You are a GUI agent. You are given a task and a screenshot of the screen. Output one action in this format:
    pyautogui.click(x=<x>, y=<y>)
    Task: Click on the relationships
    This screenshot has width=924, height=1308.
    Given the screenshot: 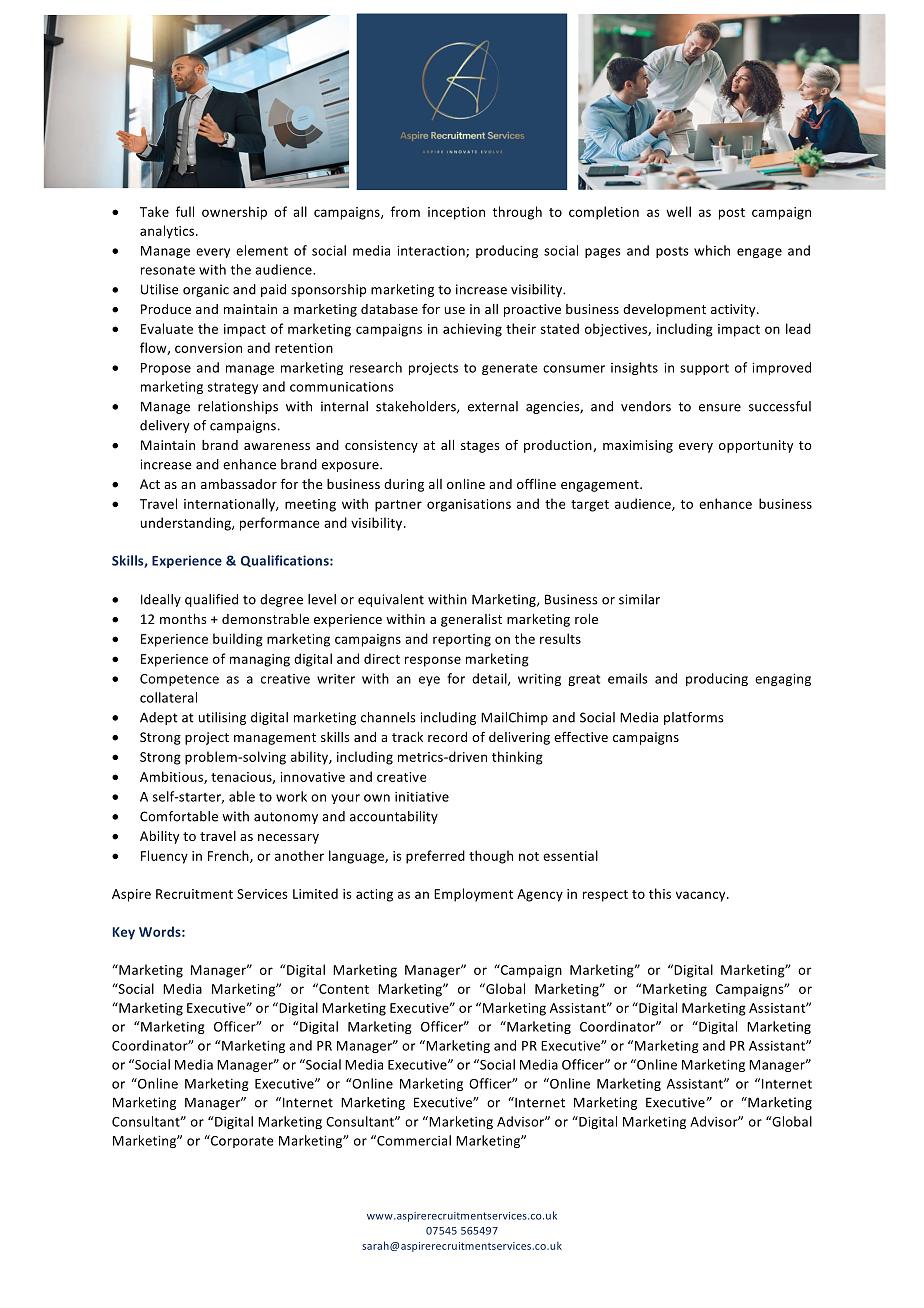 What is the action you would take?
    pyautogui.click(x=238, y=407)
